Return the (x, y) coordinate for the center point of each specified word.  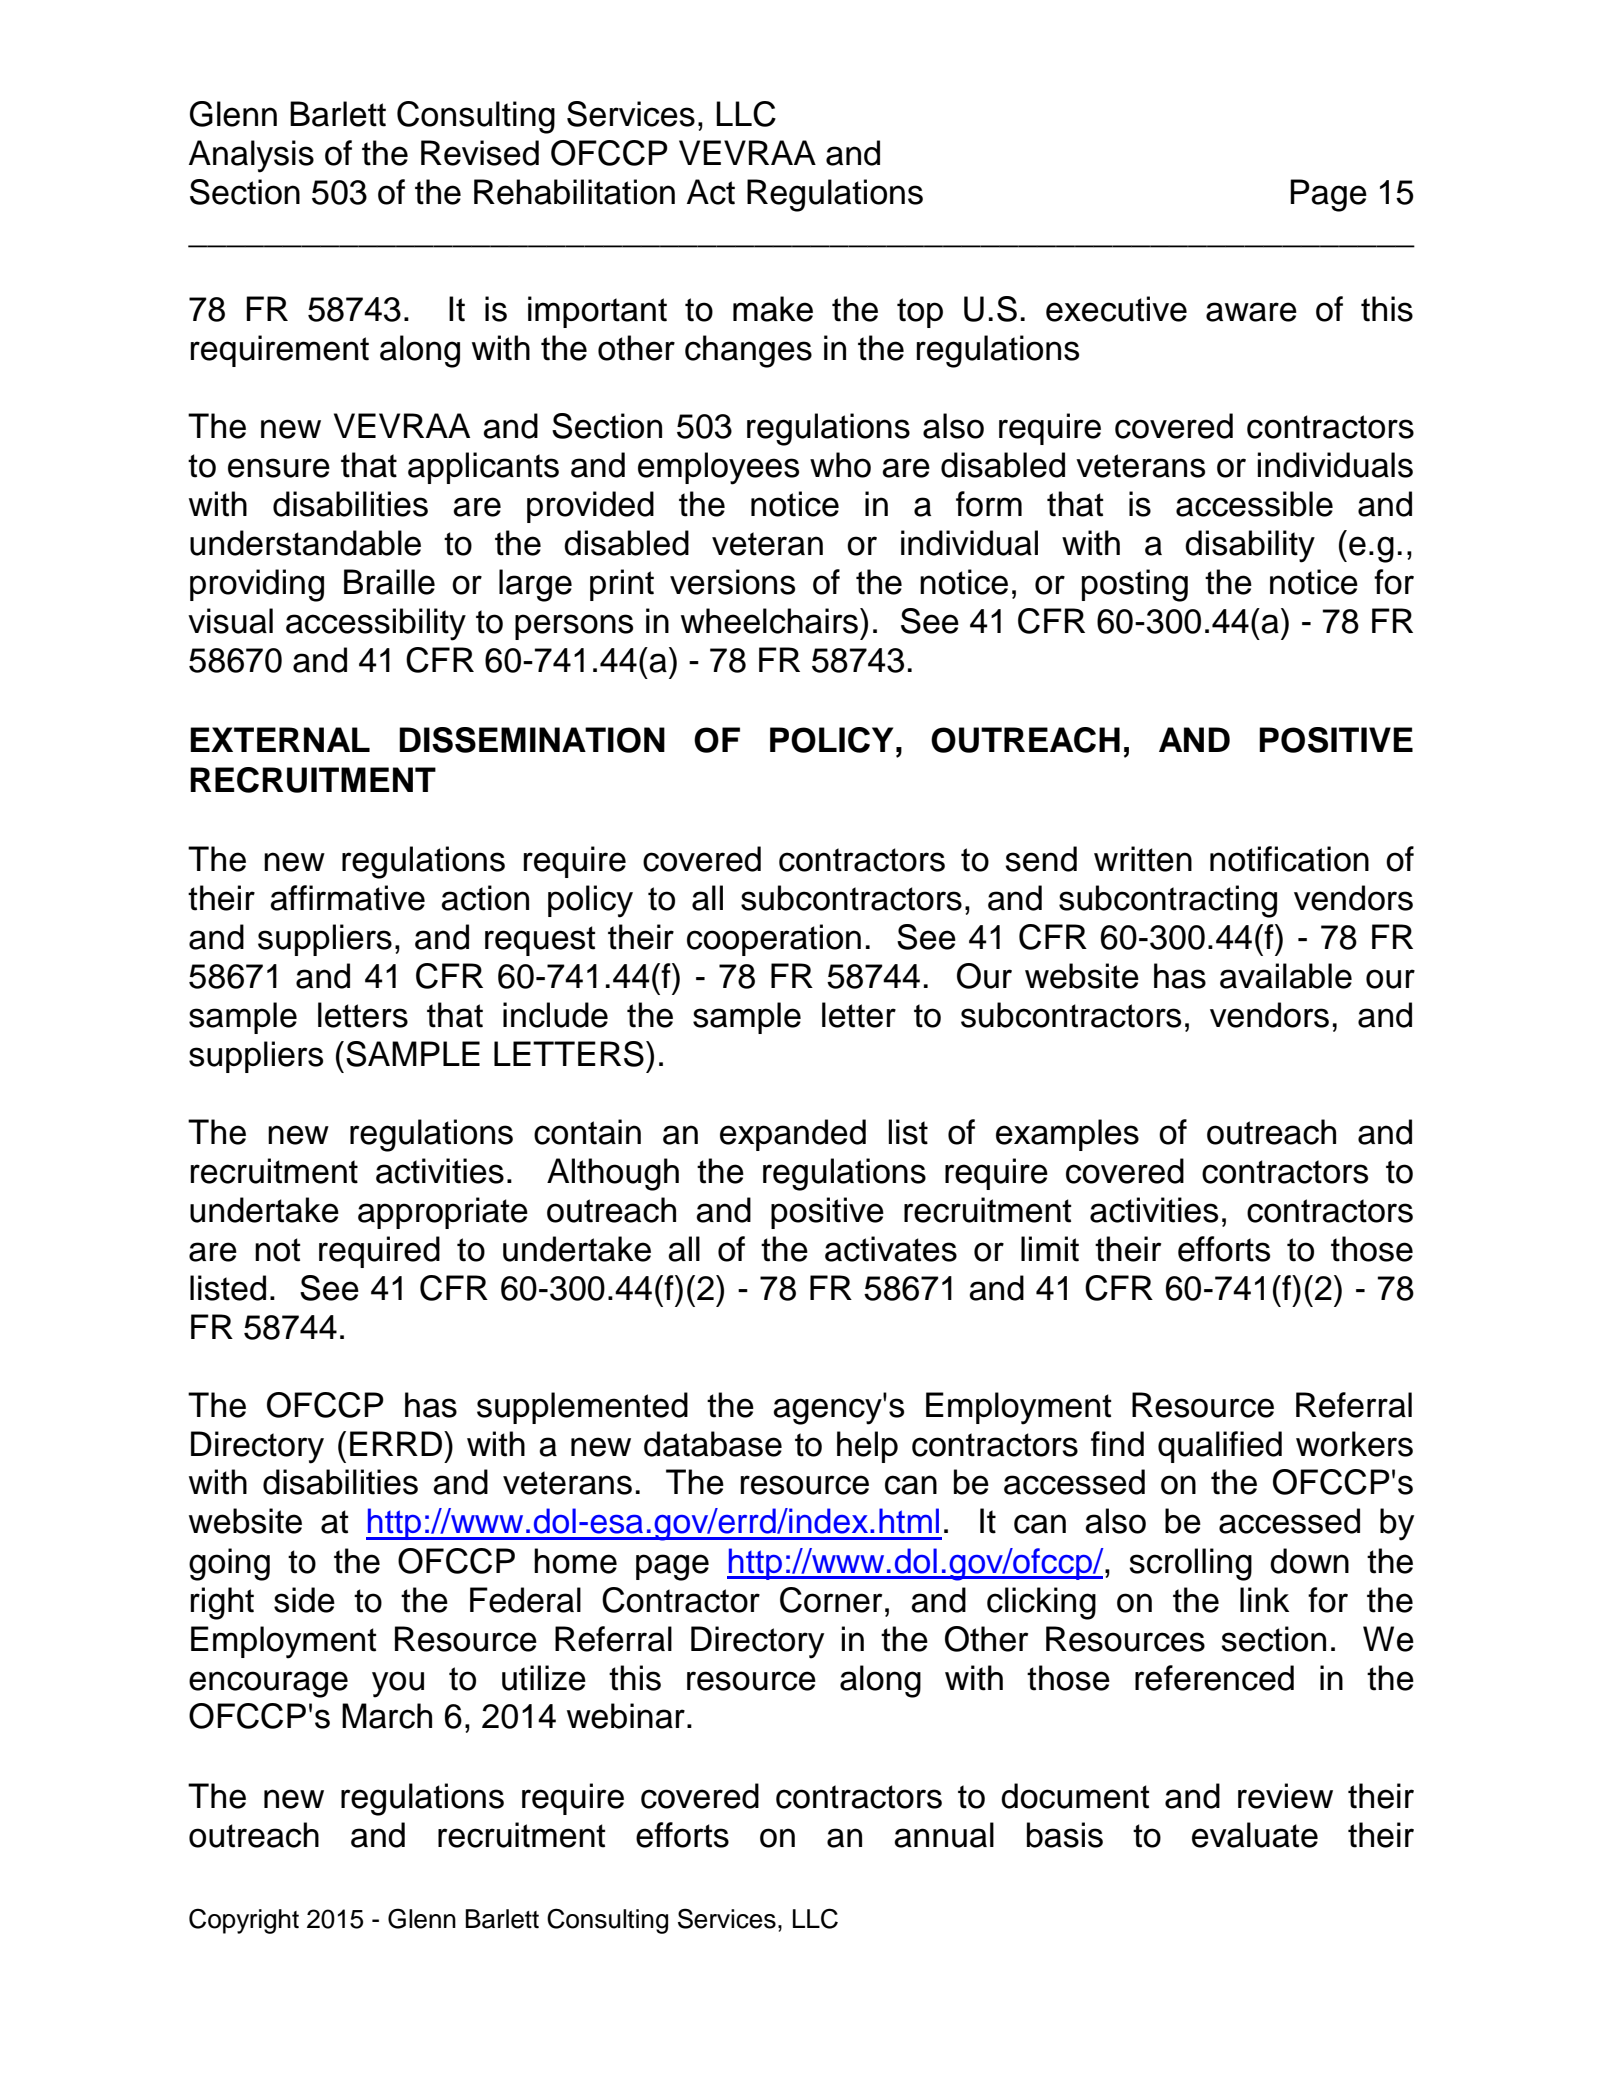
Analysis (251, 156)
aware (1251, 312)
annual (944, 1835)
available (1286, 976)
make (773, 309)
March (387, 1716)
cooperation (774, 940)
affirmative (347, 898)
